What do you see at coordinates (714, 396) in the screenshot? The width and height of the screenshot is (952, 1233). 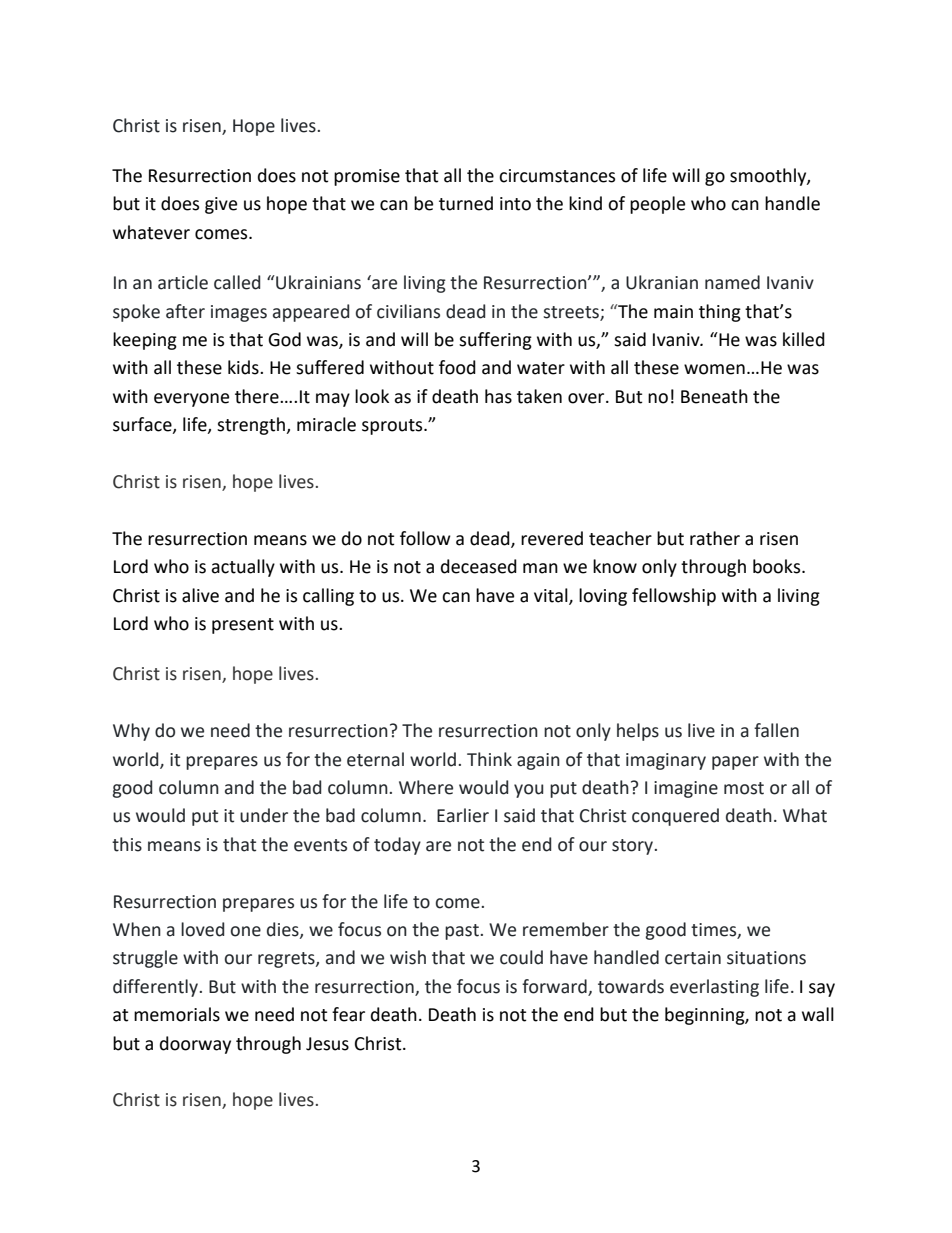 I see `Beneath` at bounding box center [714, 396].
